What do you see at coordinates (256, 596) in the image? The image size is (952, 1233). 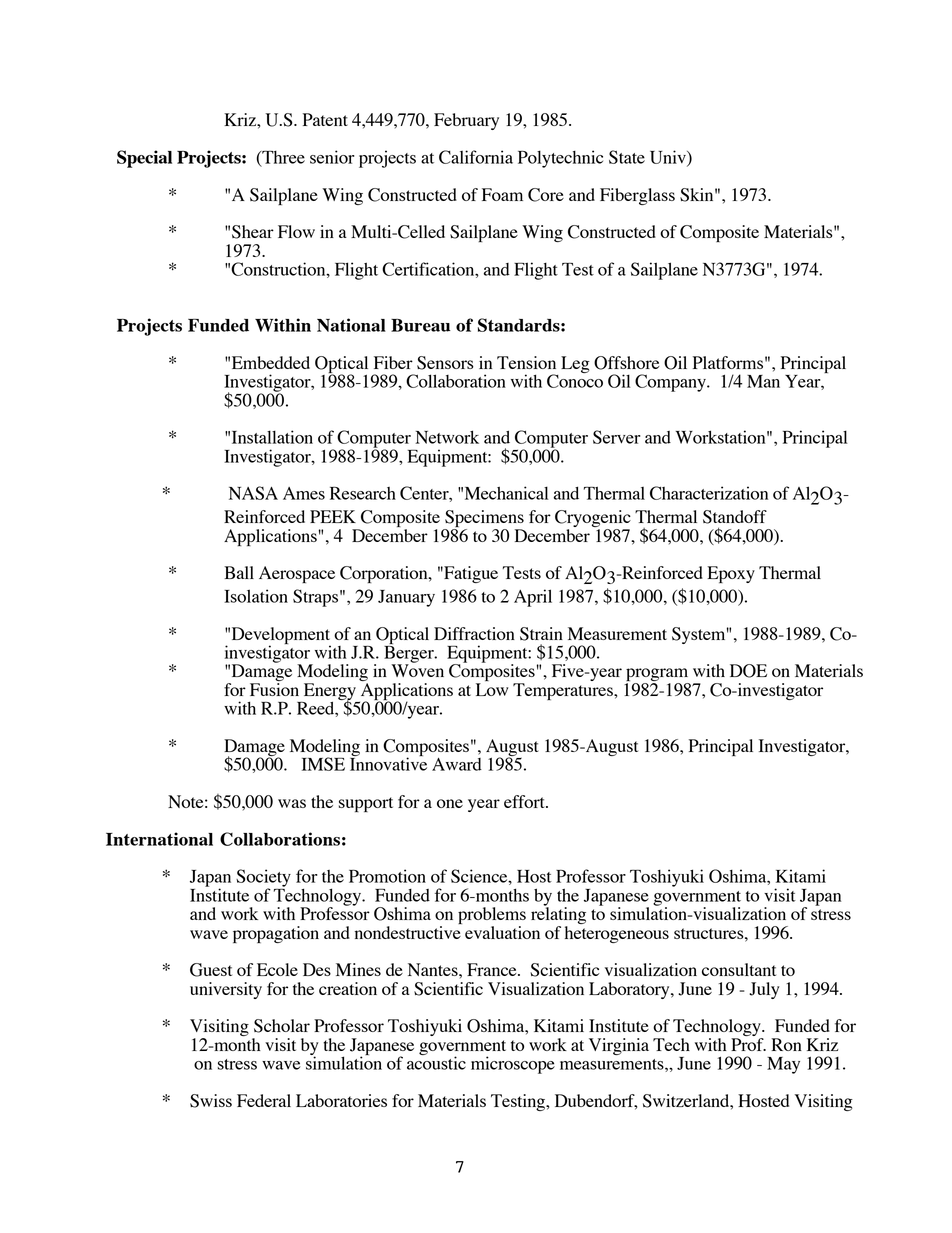 I see `Isolation` at bounding box center [256, 596].
